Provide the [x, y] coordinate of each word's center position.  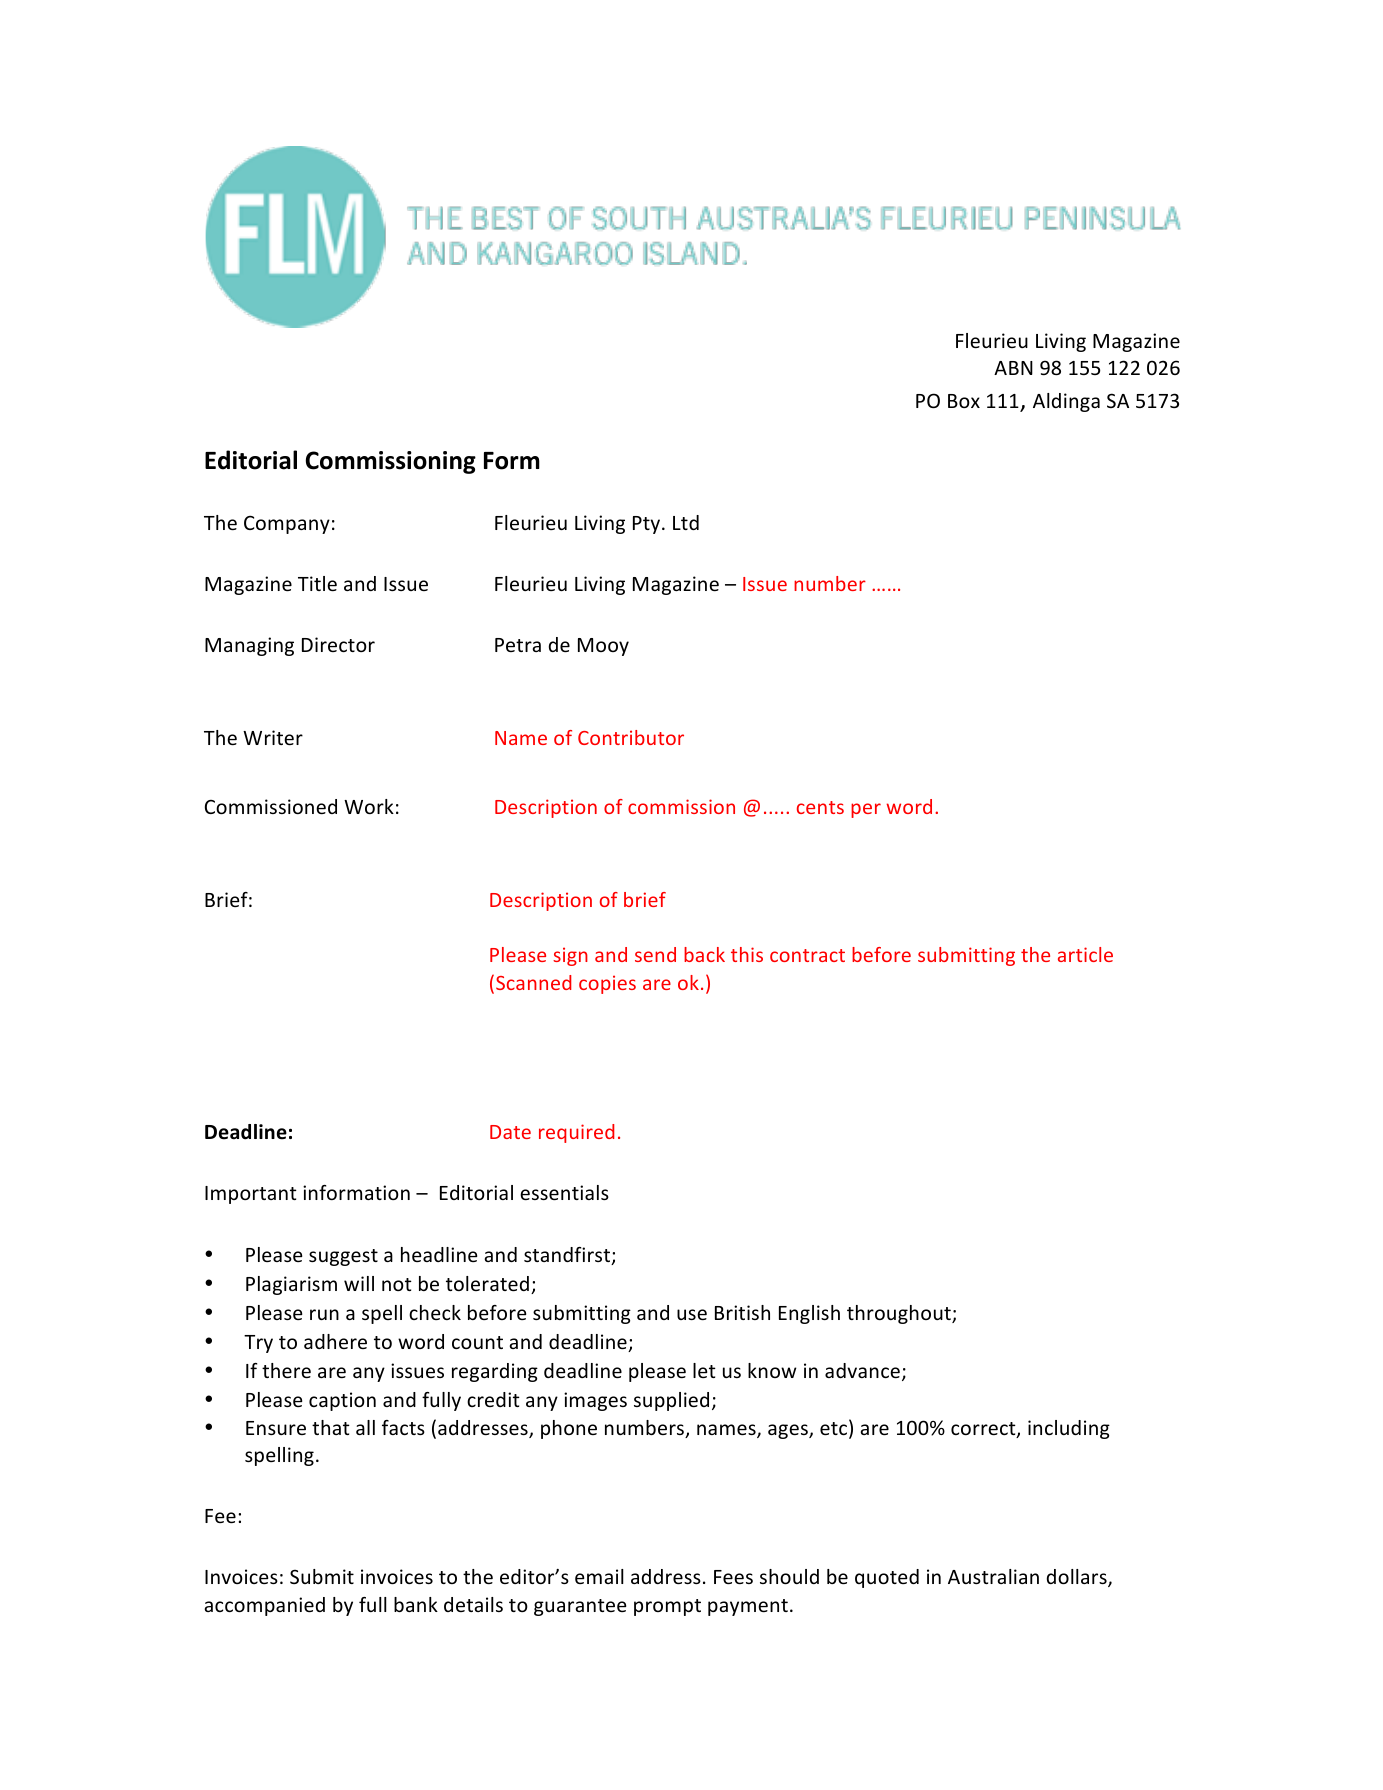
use [692, 1314]
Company [287, 524]
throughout [900, 1314]
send [655, 954]
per [866, 810]
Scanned [533, 982]
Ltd [686, 522]
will [359, 1283]
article [1085, 954]
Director [338, 644]
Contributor [631, 737]
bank [416, 1604]
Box [964, 401]
